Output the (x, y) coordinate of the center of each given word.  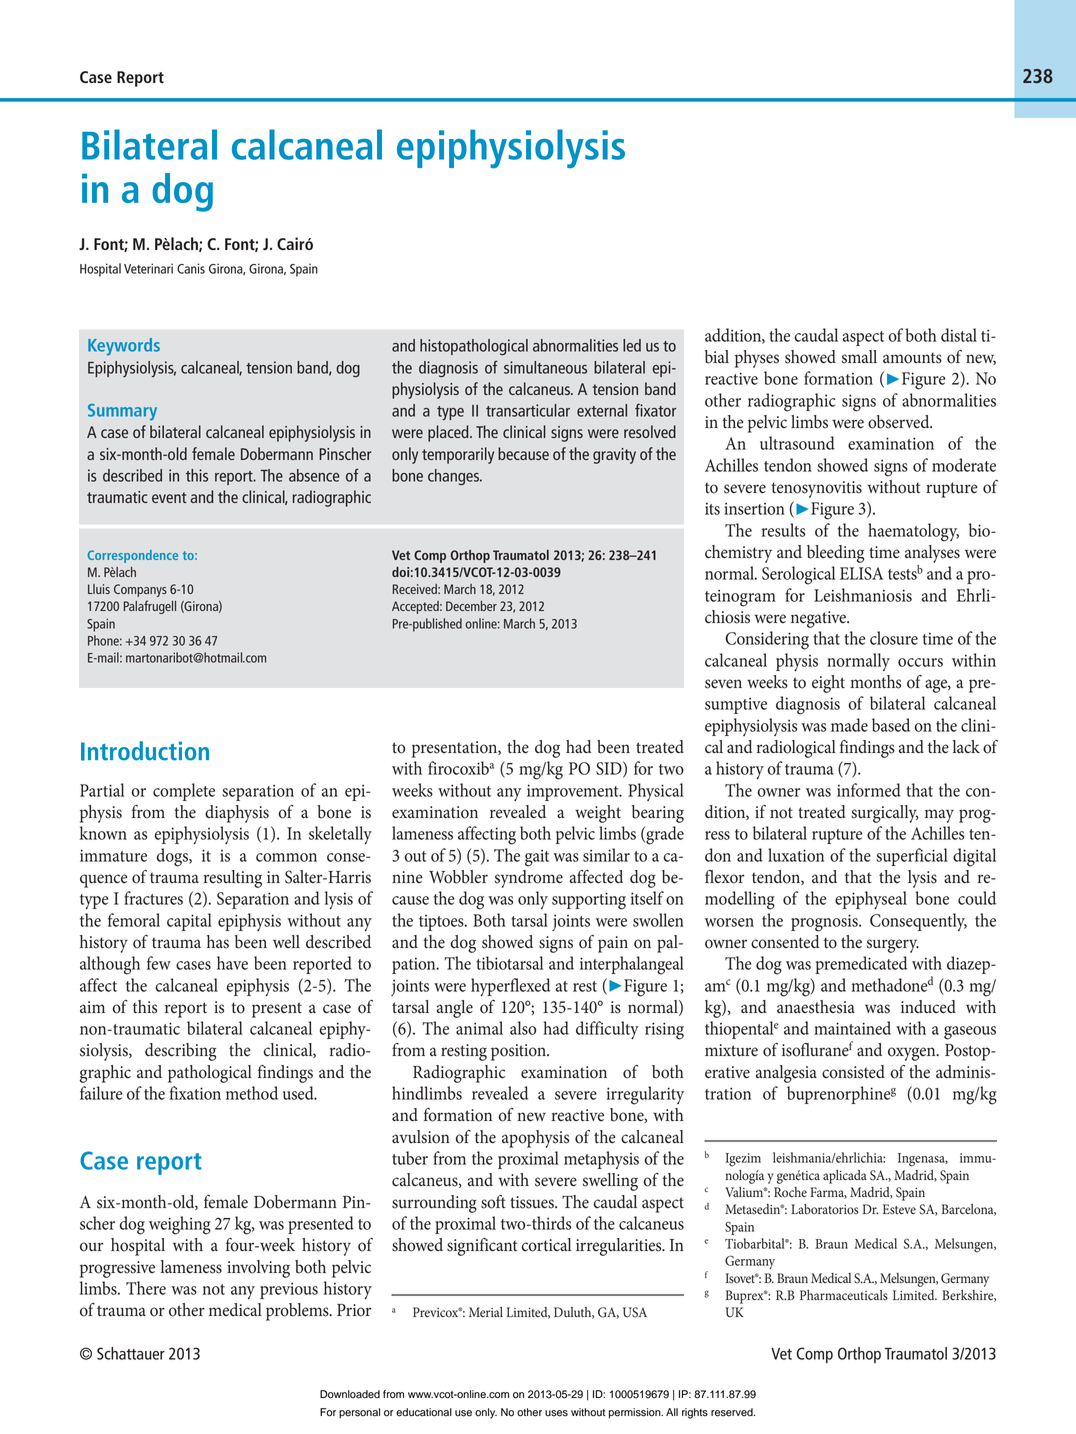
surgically (885, 814)
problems (298, 1312)
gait (537, 858)
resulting (233, 879)
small (859, 357)
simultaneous (545, 367)
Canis (191, 268)
